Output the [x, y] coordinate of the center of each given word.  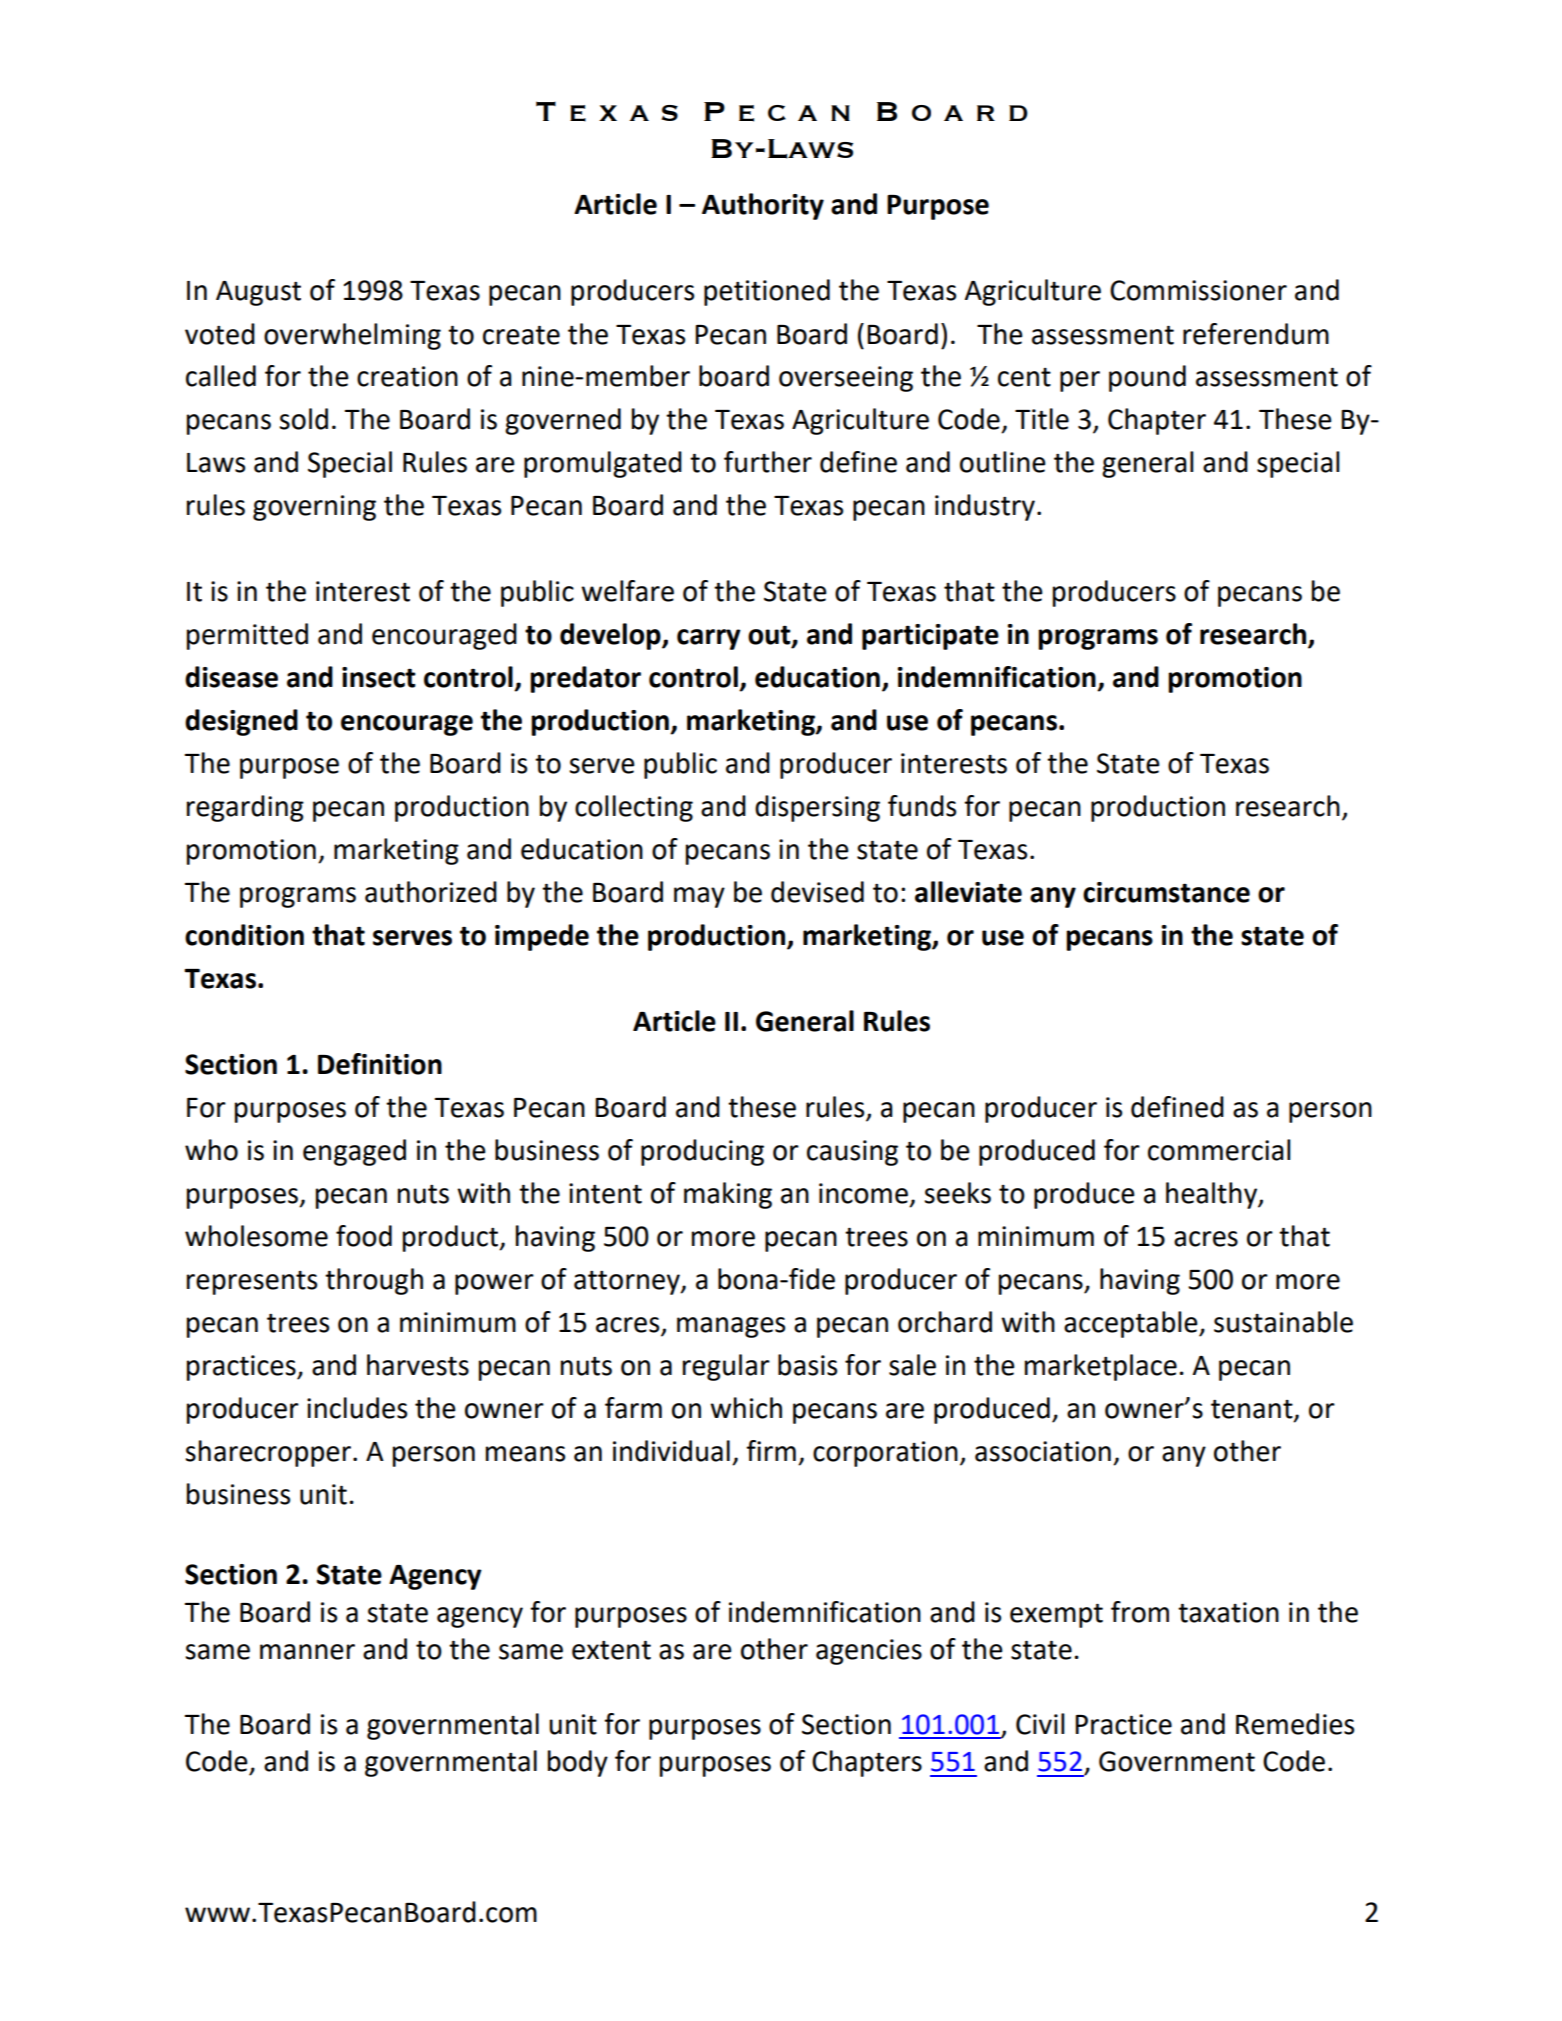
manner [307, 1652]
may [699, 897]
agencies [869, 1652]
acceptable [1132, 1324]
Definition [380, 1064]
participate [930, 637]
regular [726, 1367]
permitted [247, 636]
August [258, 293]
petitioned [767, 292]
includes [357, 1408]
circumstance [1166, 892]
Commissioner [1198, 290]
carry [709, 639]
